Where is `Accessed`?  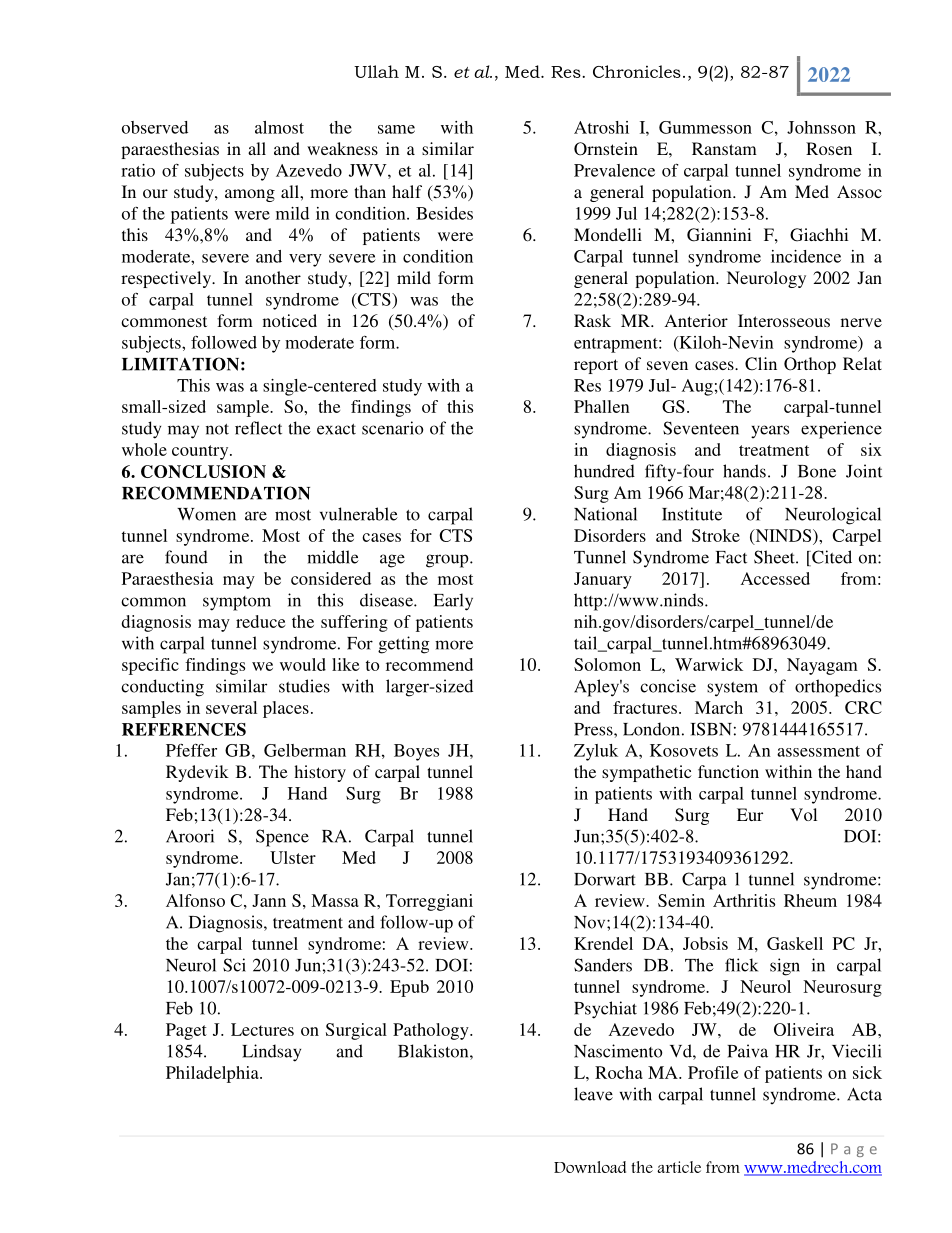 Accessed is located at coordinates (775, 578).
